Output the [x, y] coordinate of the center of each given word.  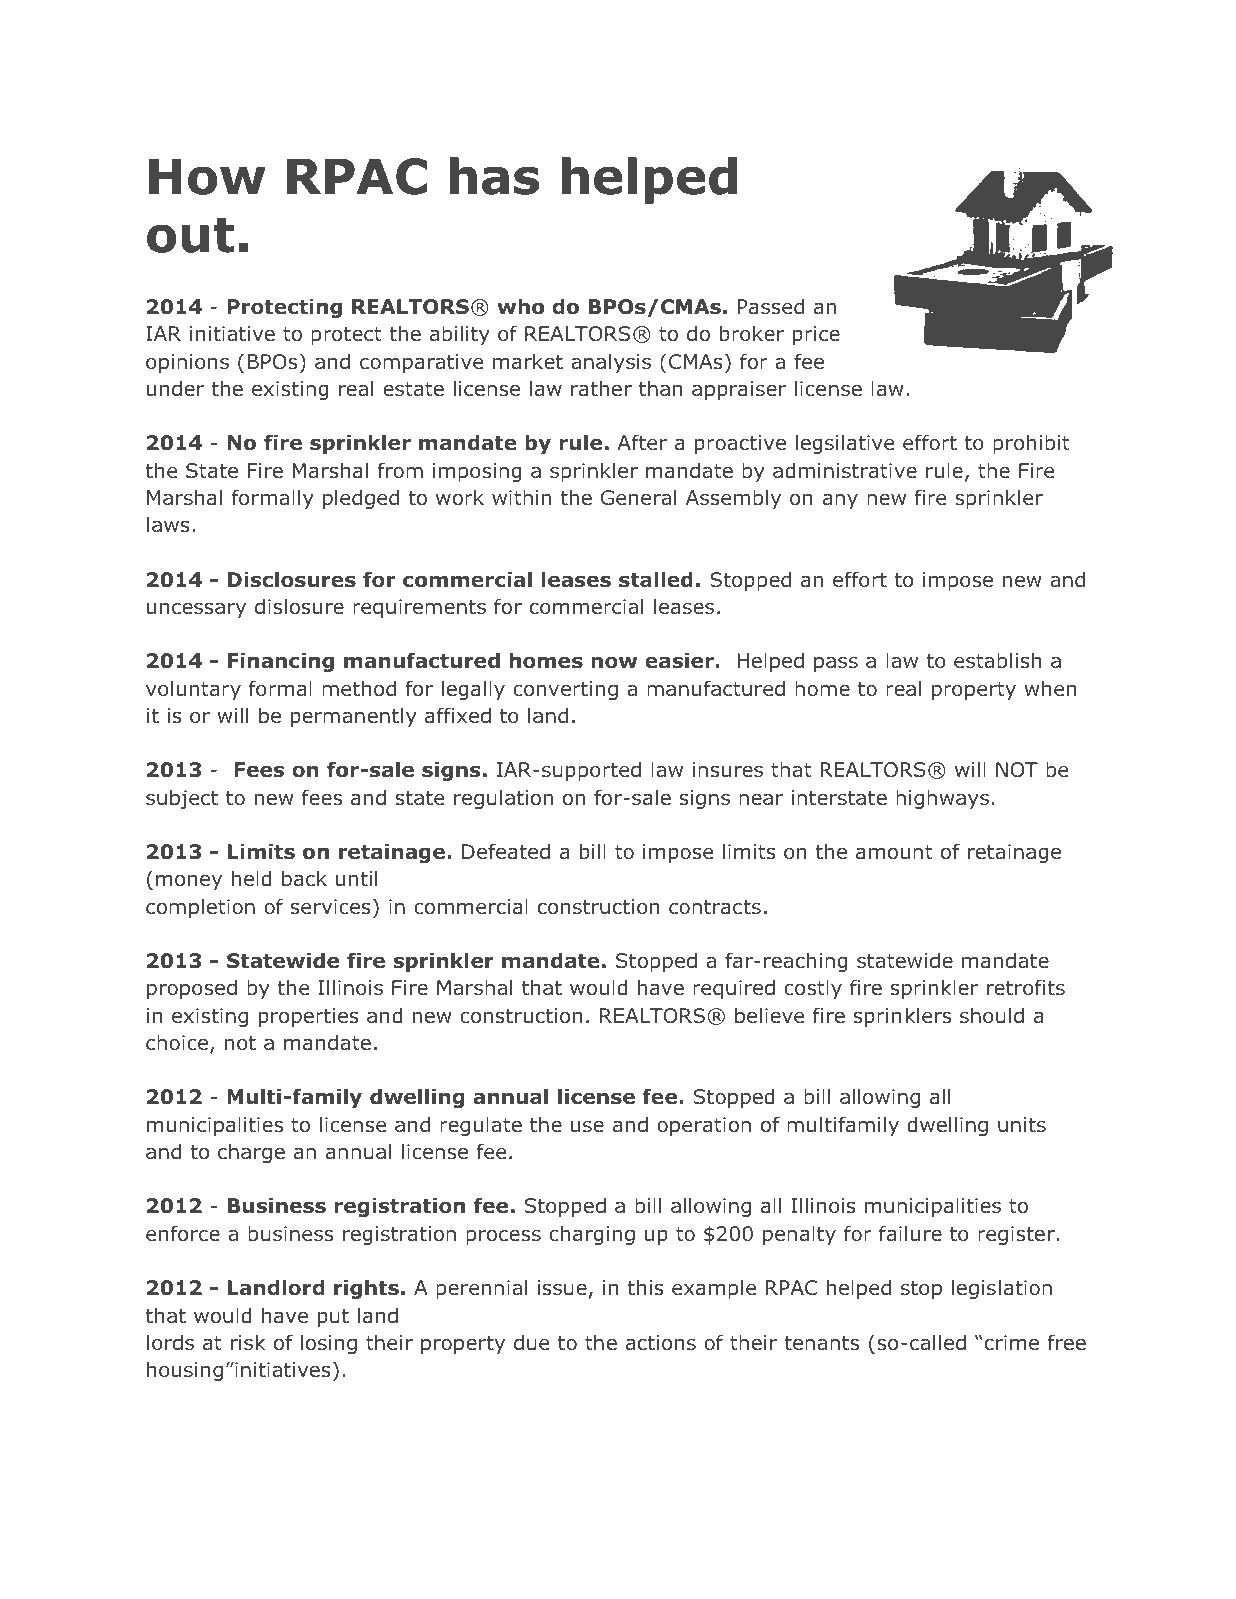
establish [997, 660]
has [494, 176]
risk [248, 1342]
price [816, 335]
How [207, 177]
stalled [656, 579]
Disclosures [292, 579]
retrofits [1026, 987]
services [331, 907]
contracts [715, 907]
